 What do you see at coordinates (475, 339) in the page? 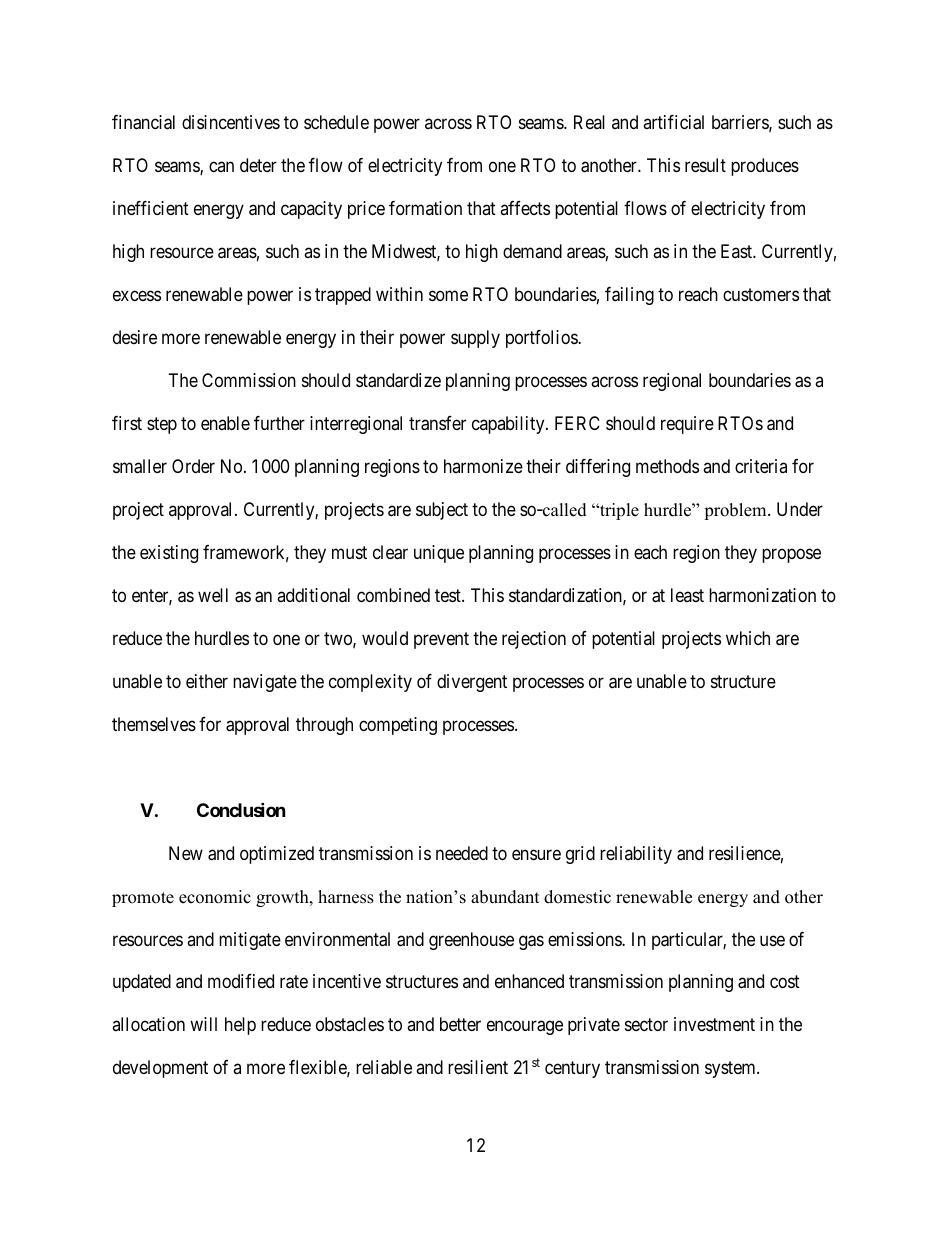
I see `supply` at bounding box center [475, 339].
